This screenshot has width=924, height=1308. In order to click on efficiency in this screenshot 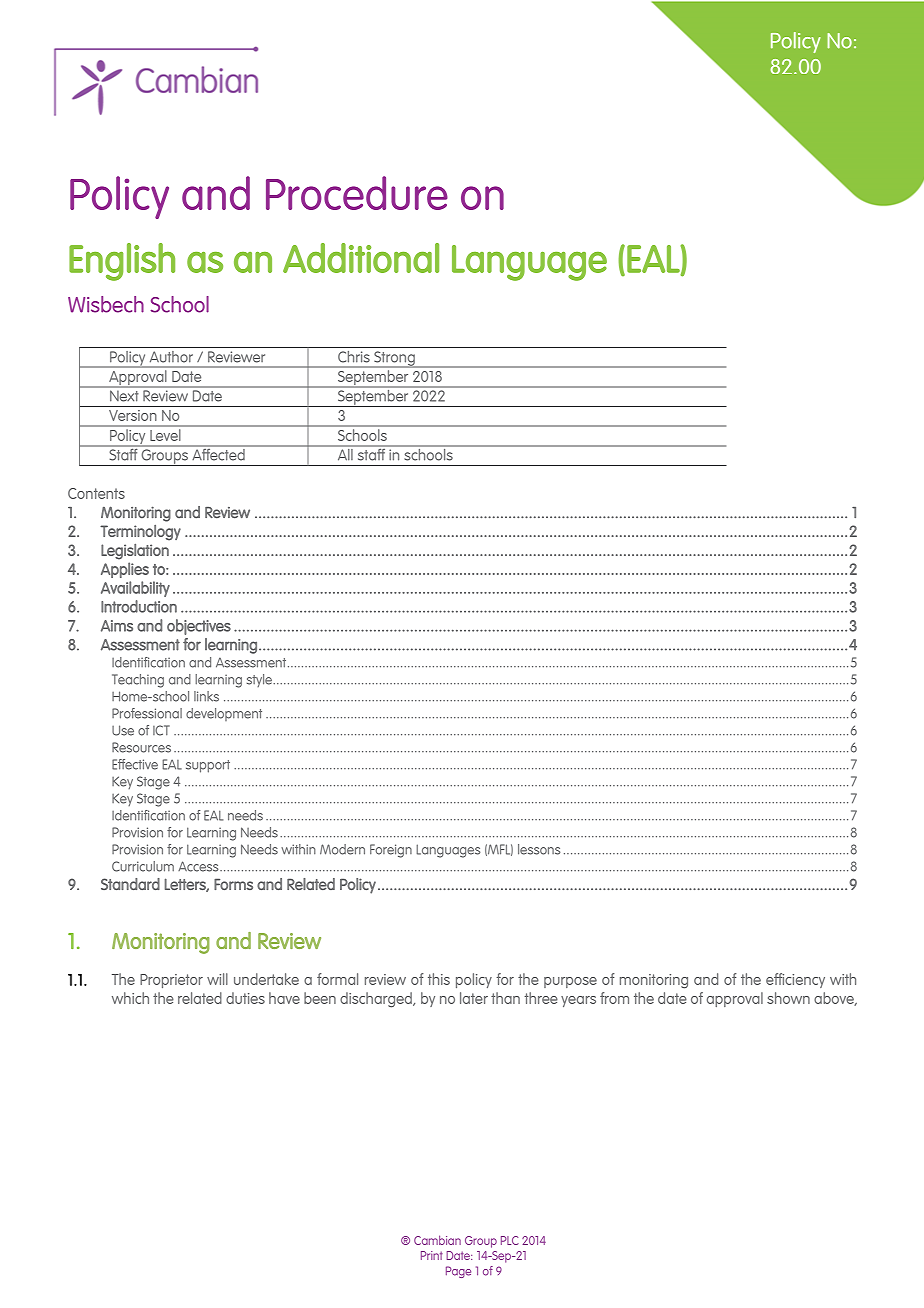, I will do `click(795, 980)`.
